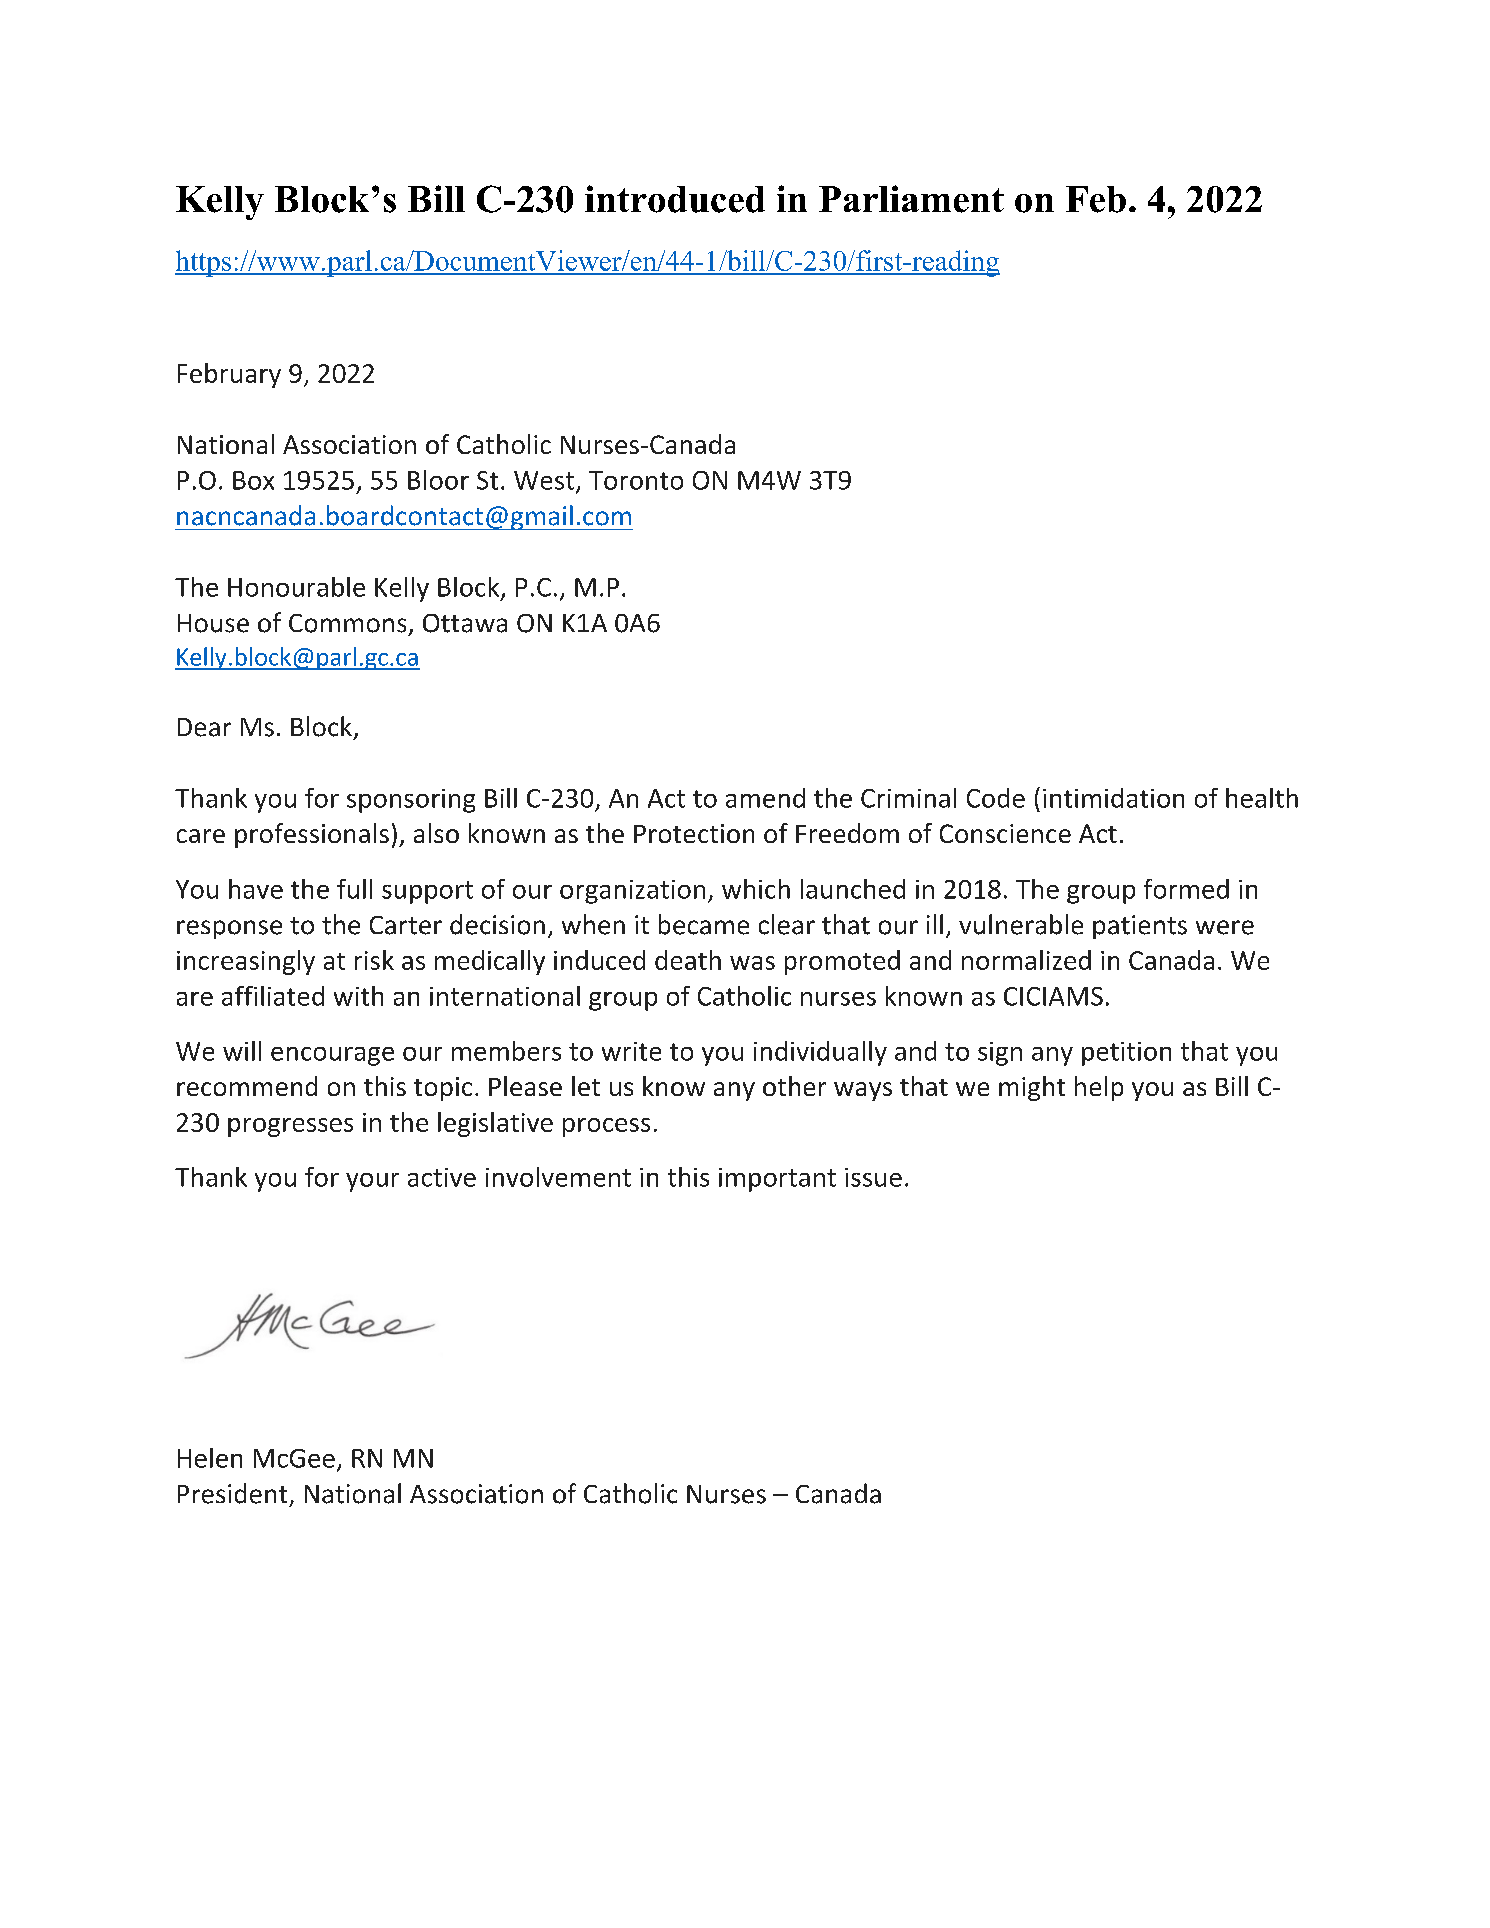  I want to click on introduced, so click(675, 199).
